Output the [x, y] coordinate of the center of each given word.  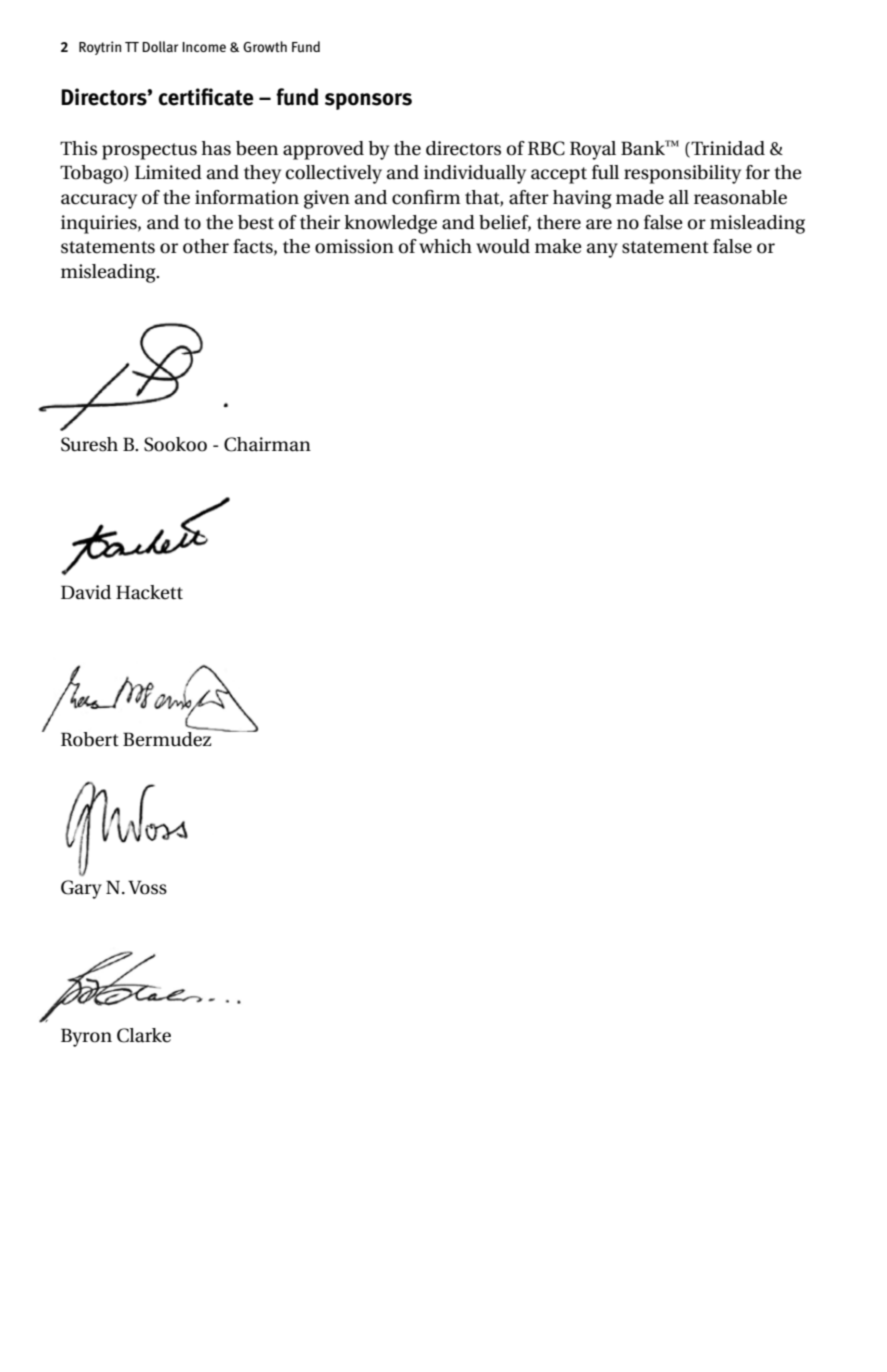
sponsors [368, 101]
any [602, 250]
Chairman [267, 444]
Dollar [160, 46]
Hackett [149, 592]
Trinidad [728, 148]
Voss [147, 887]
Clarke [144, 1035]
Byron [86, 1037]
